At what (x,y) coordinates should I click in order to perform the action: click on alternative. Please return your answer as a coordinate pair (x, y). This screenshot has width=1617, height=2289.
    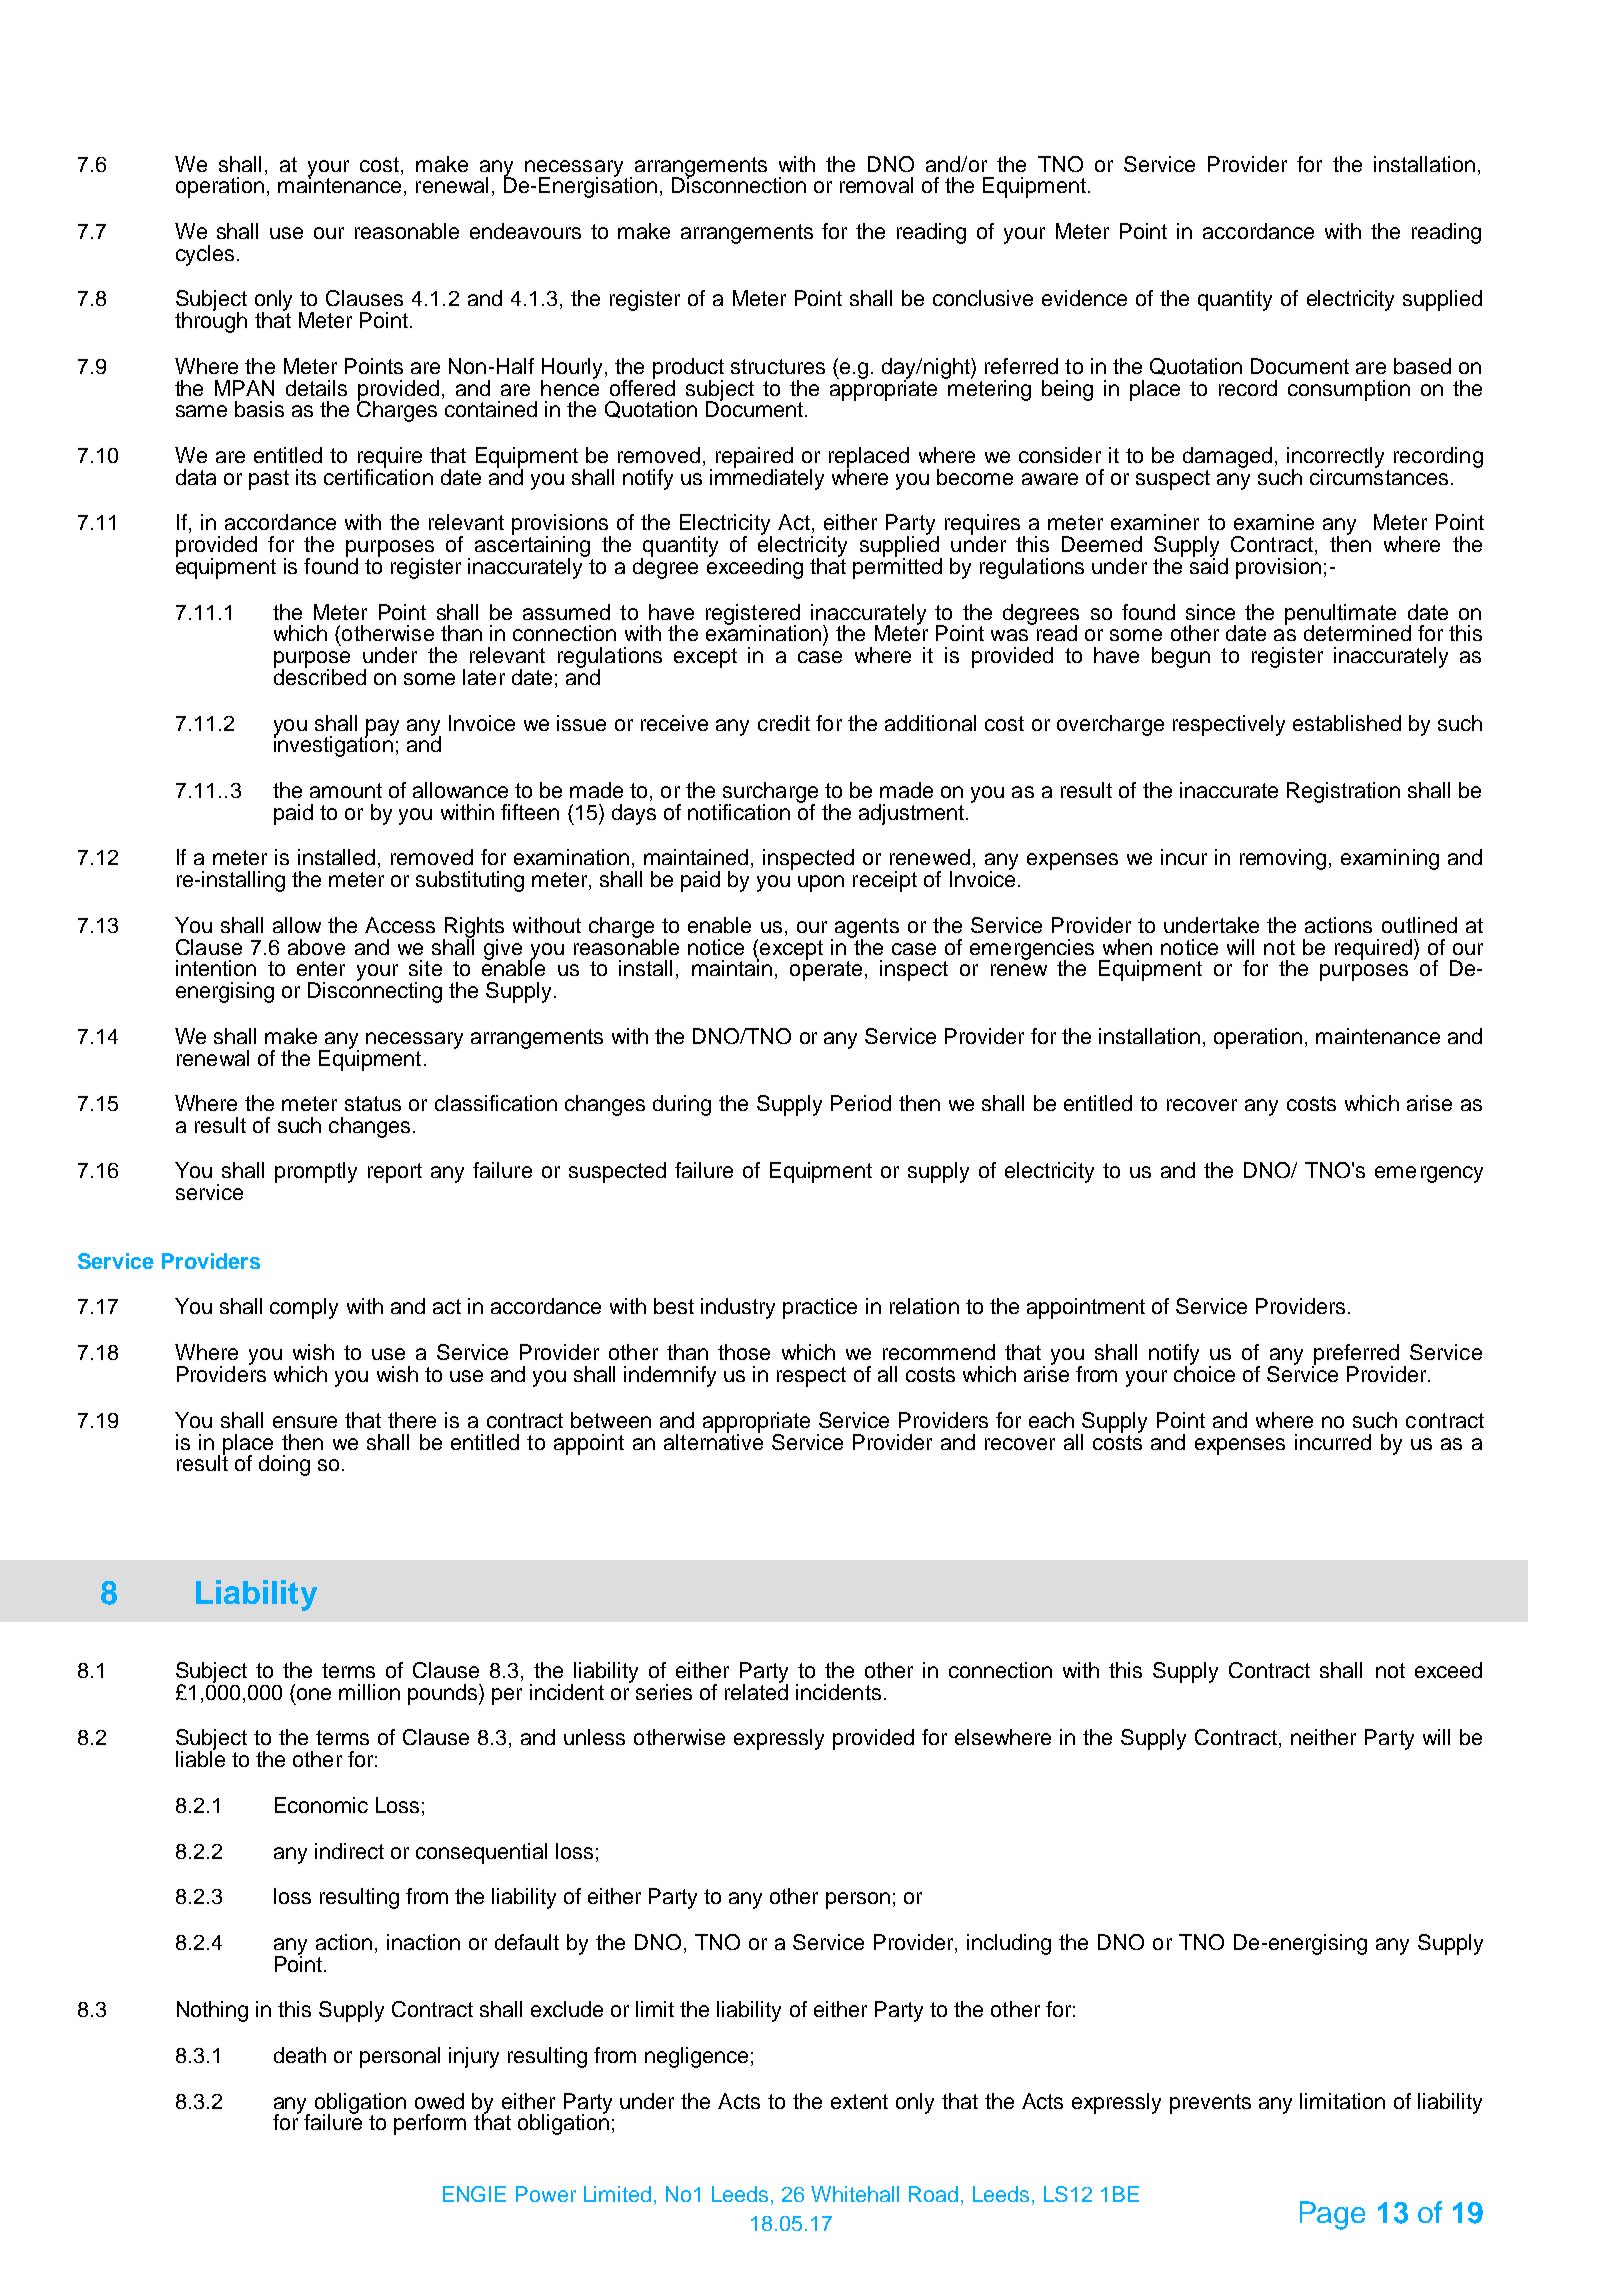
    Looking at the image, I should click on (713, 1440).
